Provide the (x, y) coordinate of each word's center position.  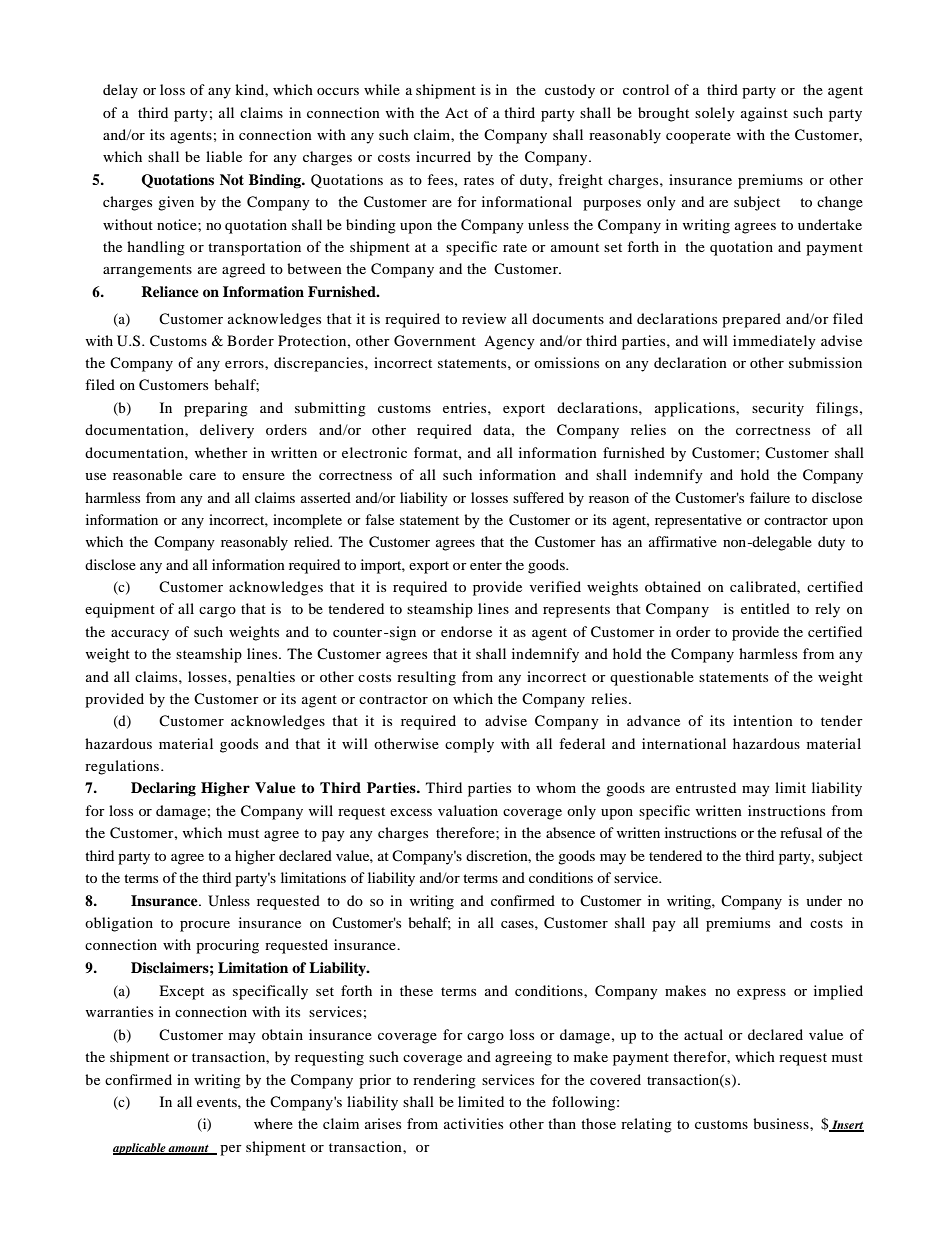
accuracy (140, 635)
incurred (443, 156)
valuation (468, 810)
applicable (140, 1149)
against (764, 114)
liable (224, 156)
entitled (765, 608)
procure (205, 926)
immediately (774, 342)
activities (473, 1123)
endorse (466, 631)
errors (245, 364)
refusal (801, 832)
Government (435, 341)
